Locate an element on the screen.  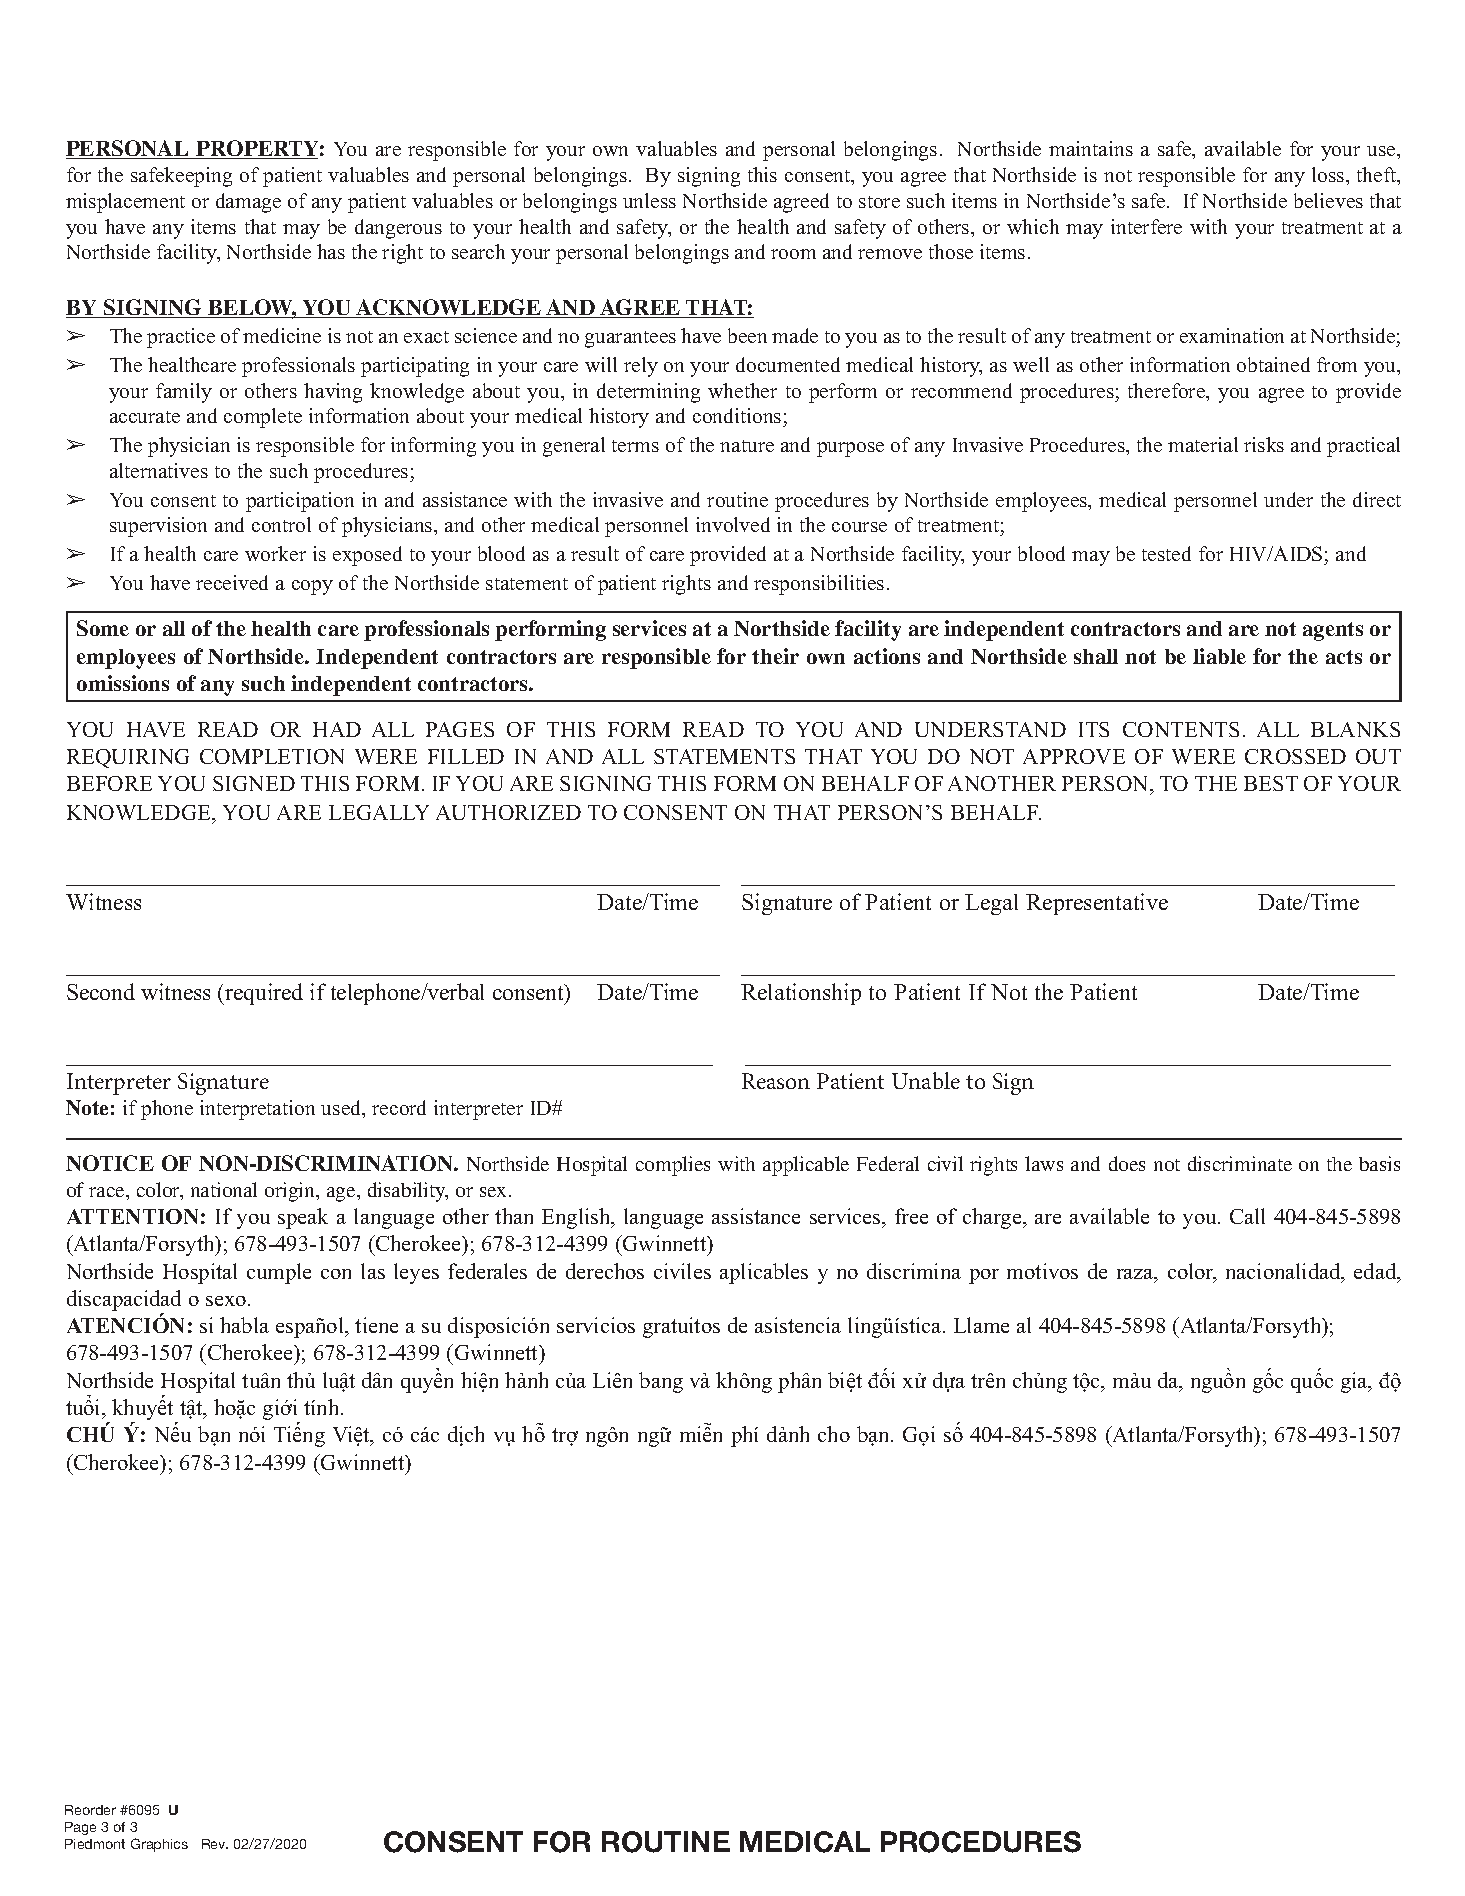
damage is located at coordinates (248, 203).
